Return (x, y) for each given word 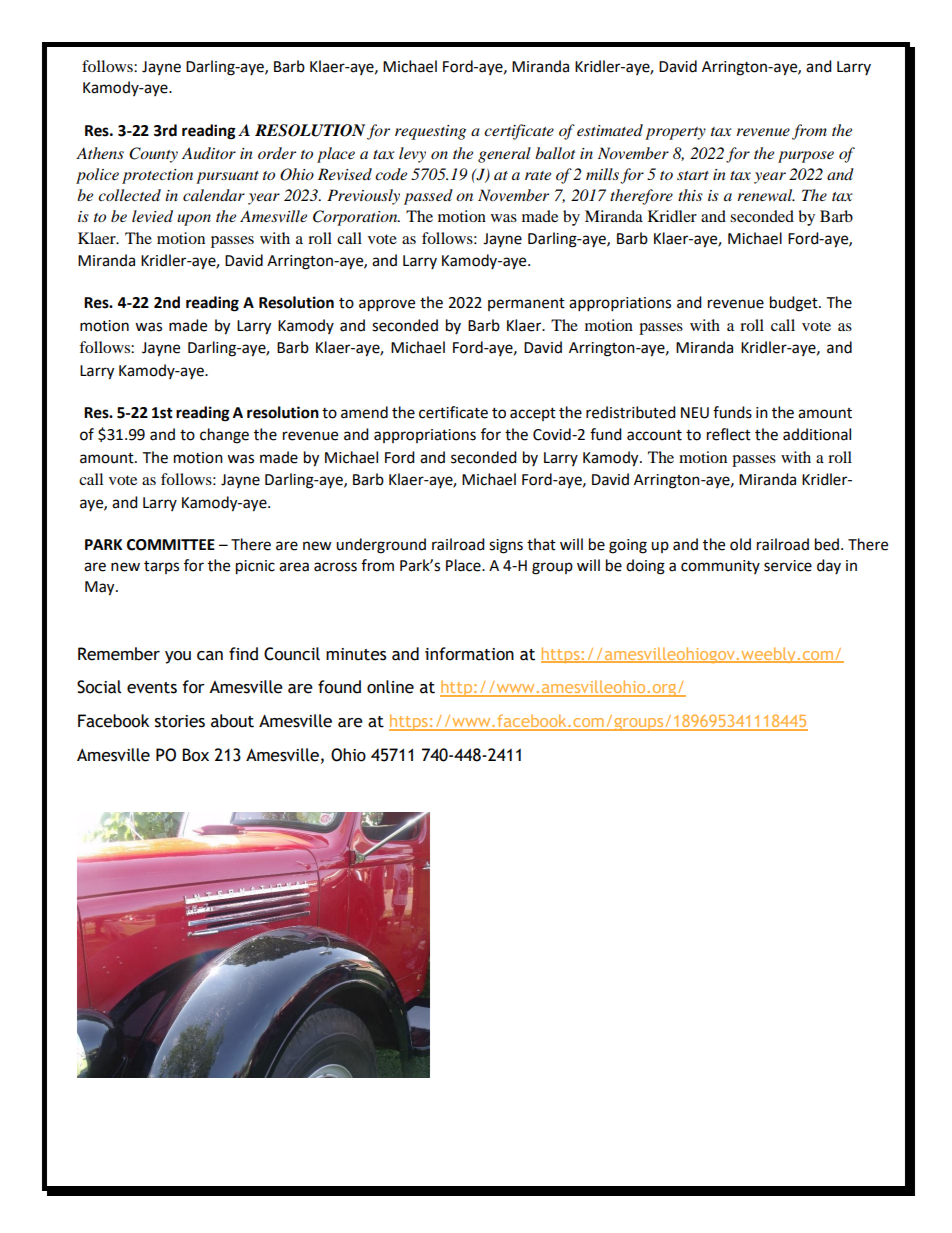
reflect (729, 434)
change (224, 436)
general (504, 155)
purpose (806, 157)
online (390, 687)
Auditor (209, 153)
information (469, 654)
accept (533, 414)
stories (180, 721)
